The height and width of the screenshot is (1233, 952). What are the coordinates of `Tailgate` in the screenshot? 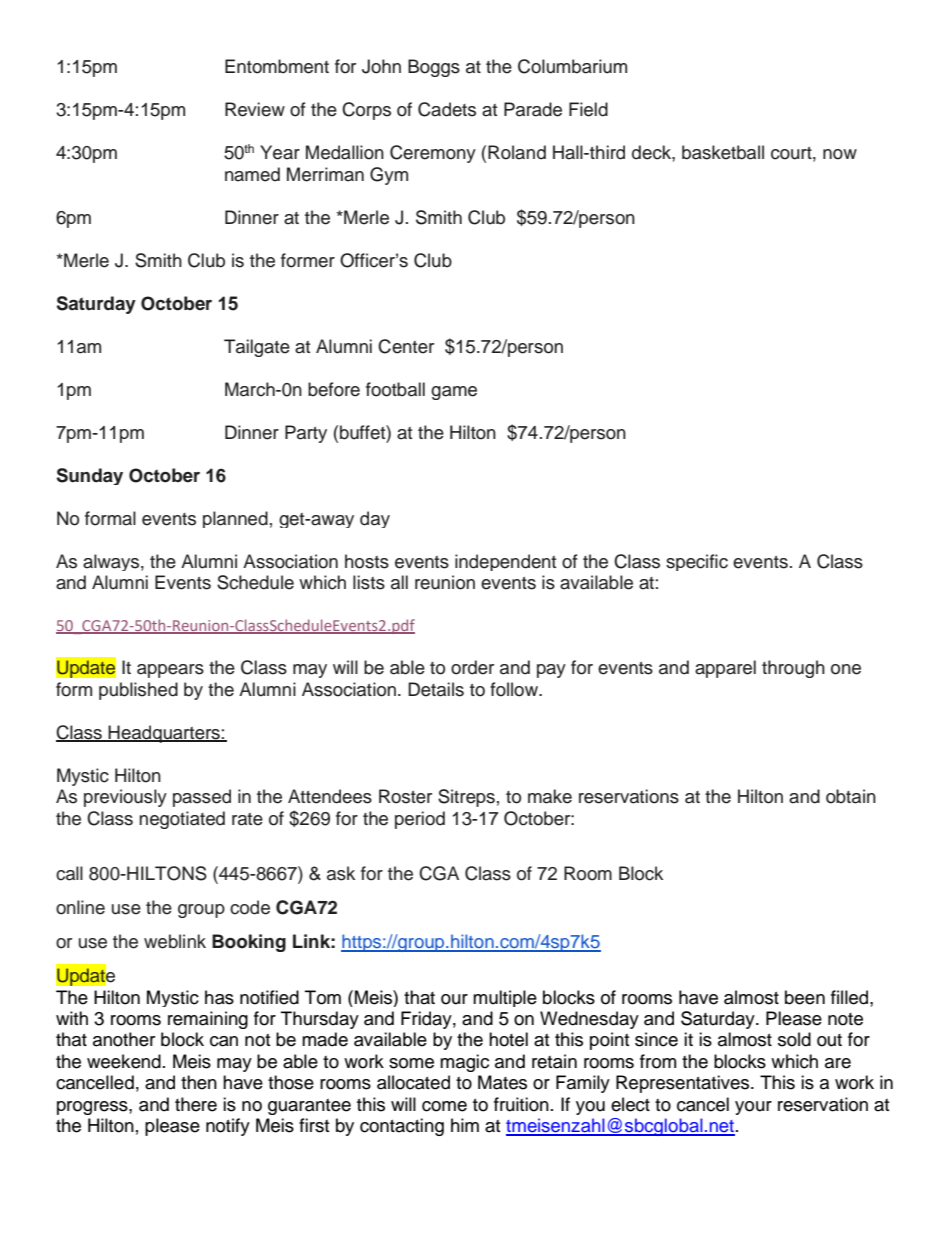 It's located at (257, 348).
